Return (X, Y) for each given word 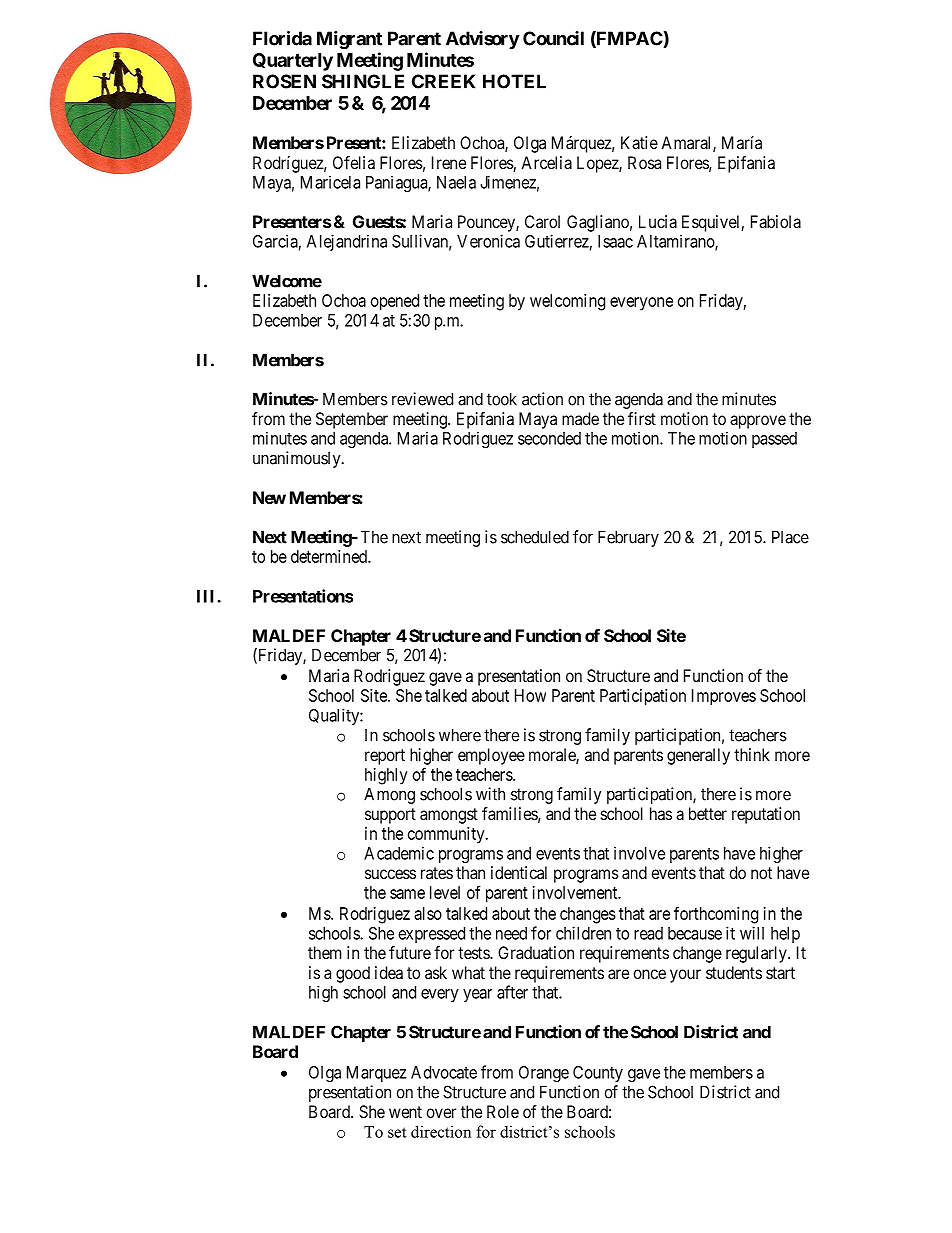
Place (790, 537)
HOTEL (514, 81)
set (397, 1132)
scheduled (535, 537)
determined (330, 556)
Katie (639, 142)
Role (503, 1111)
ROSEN (284, 81)
